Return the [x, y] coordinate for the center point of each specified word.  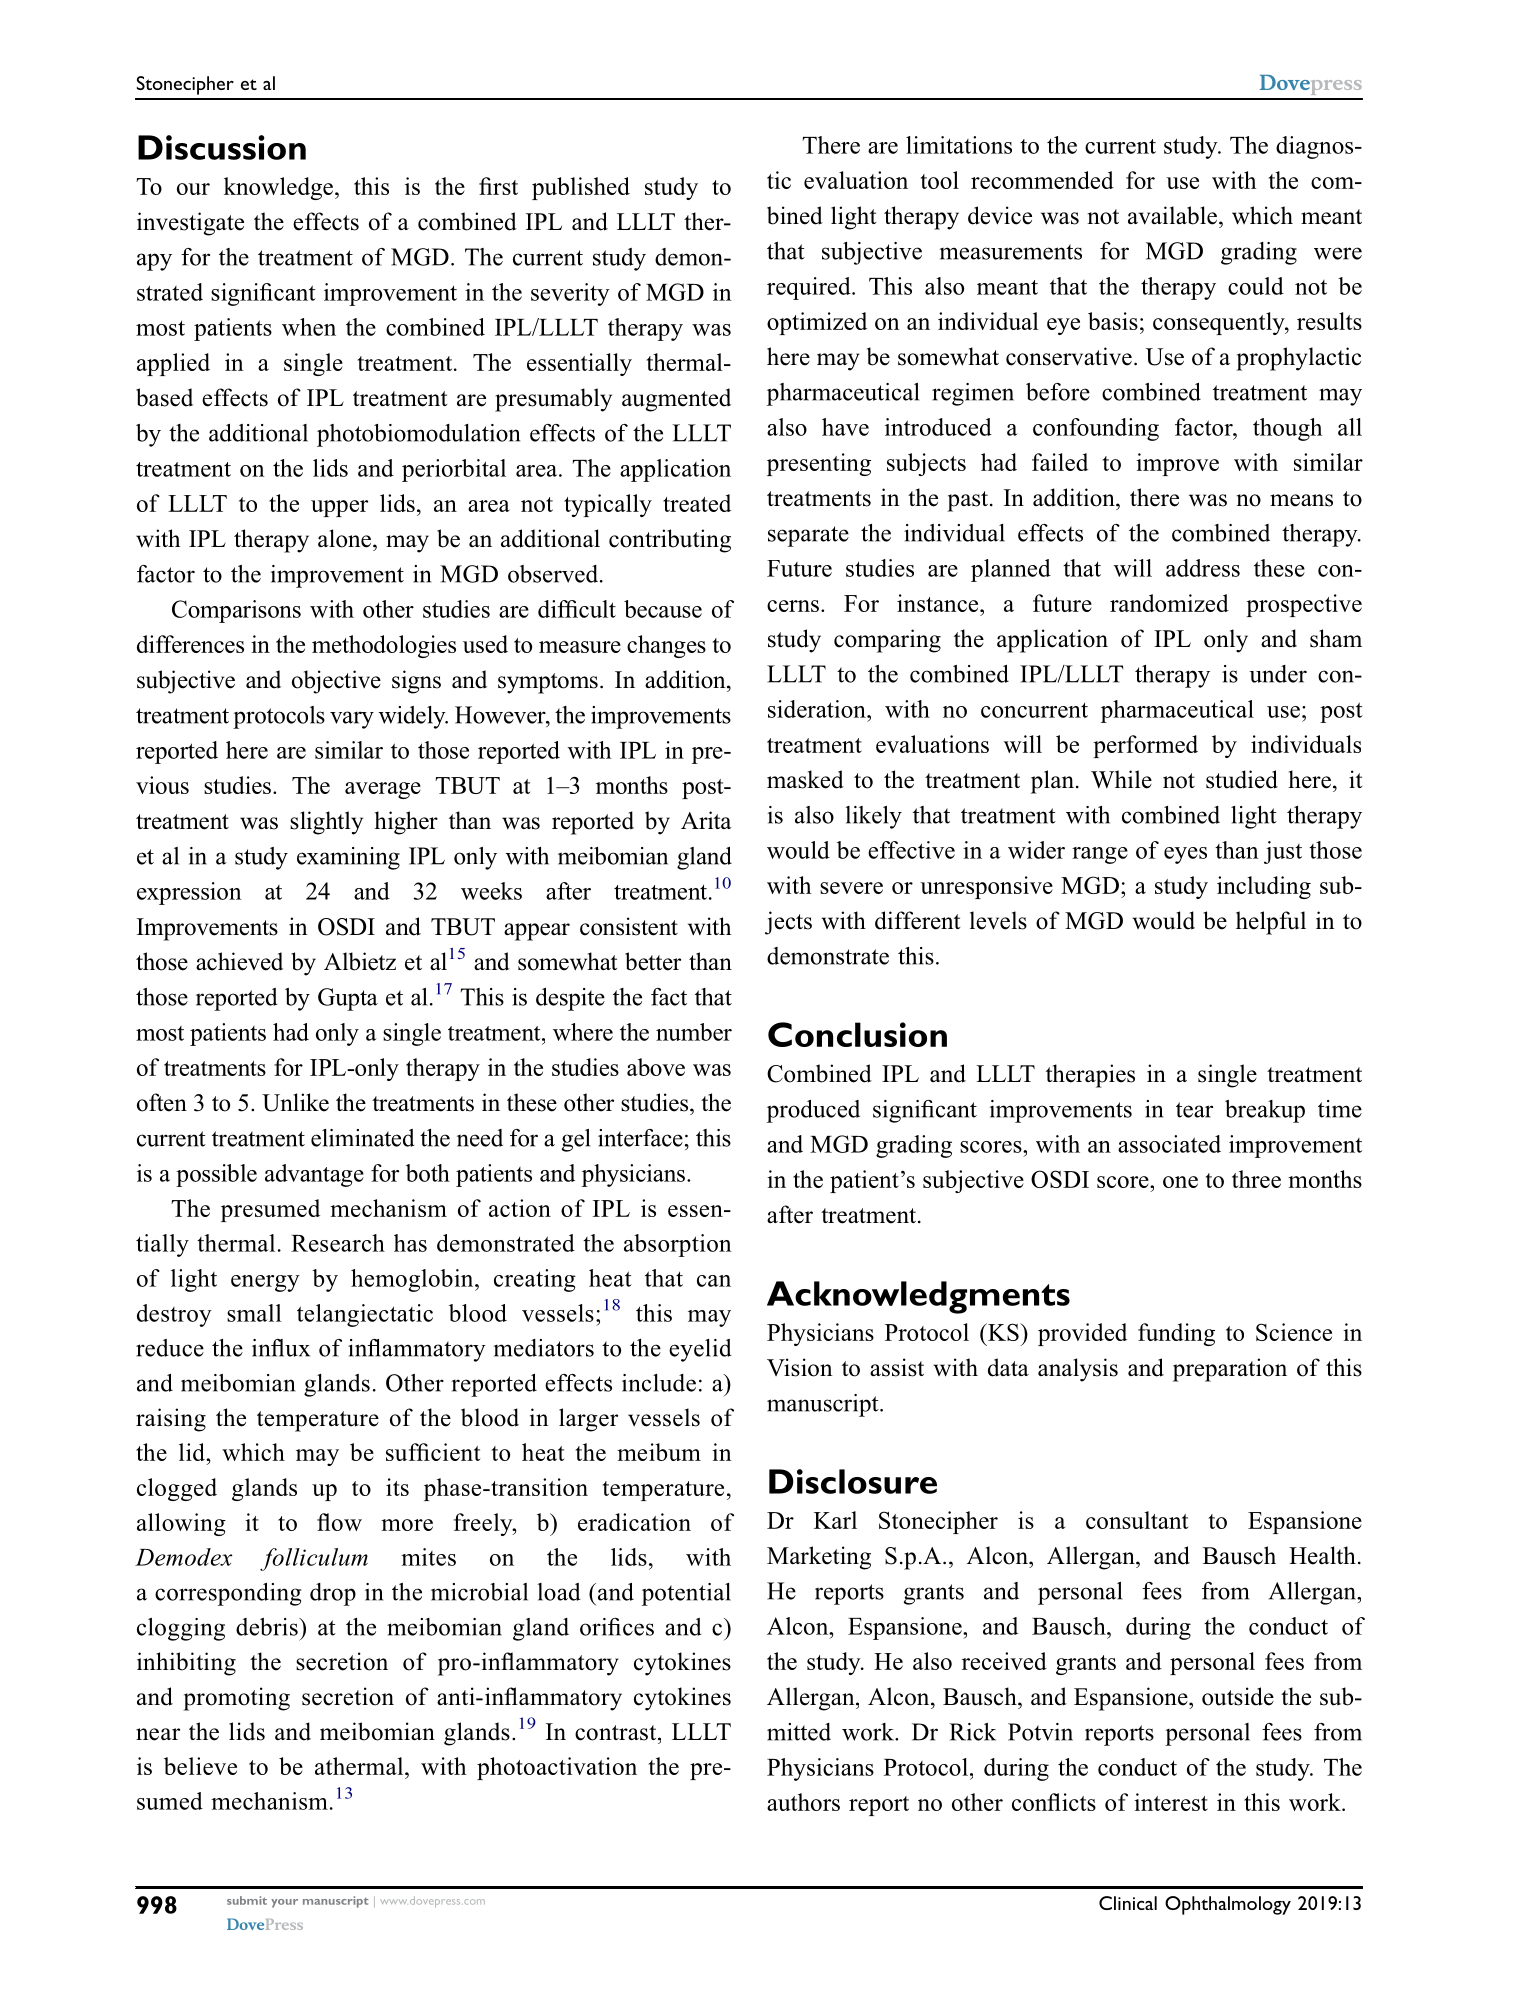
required [810, 288]
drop [333, 1594]
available [1172, 215]
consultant [1137, 1520]
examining [348, 858]
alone [344, 538]
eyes [1185, 855]
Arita [706, 820]
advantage [314, 1175]
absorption [678, 1245]
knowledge [280, 188]
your [284, 1903]
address [1203, 568]
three [1256, 1179]
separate [808, 536]
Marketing [819, 1558]
